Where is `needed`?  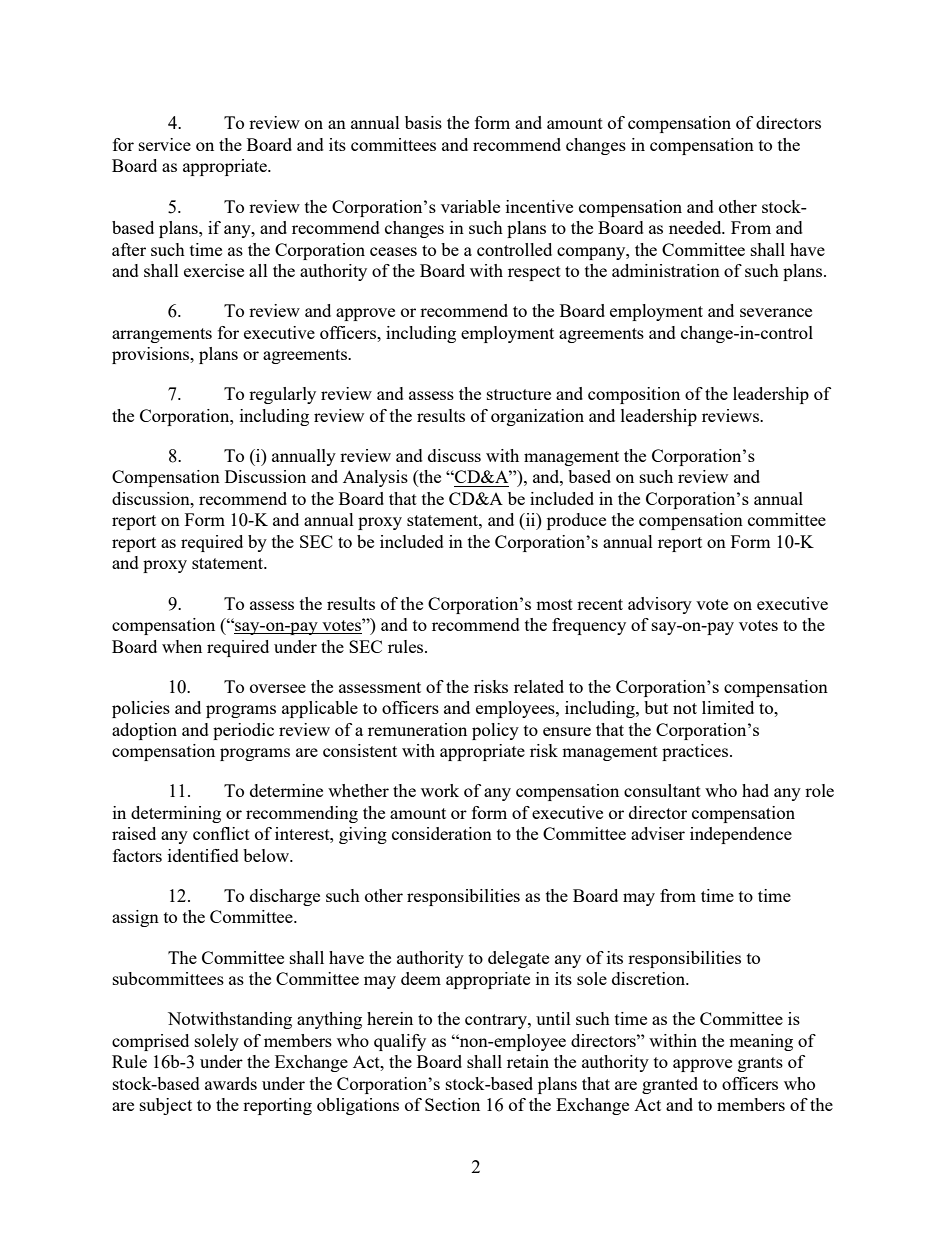 needed is located at coordinates (696, 227).
